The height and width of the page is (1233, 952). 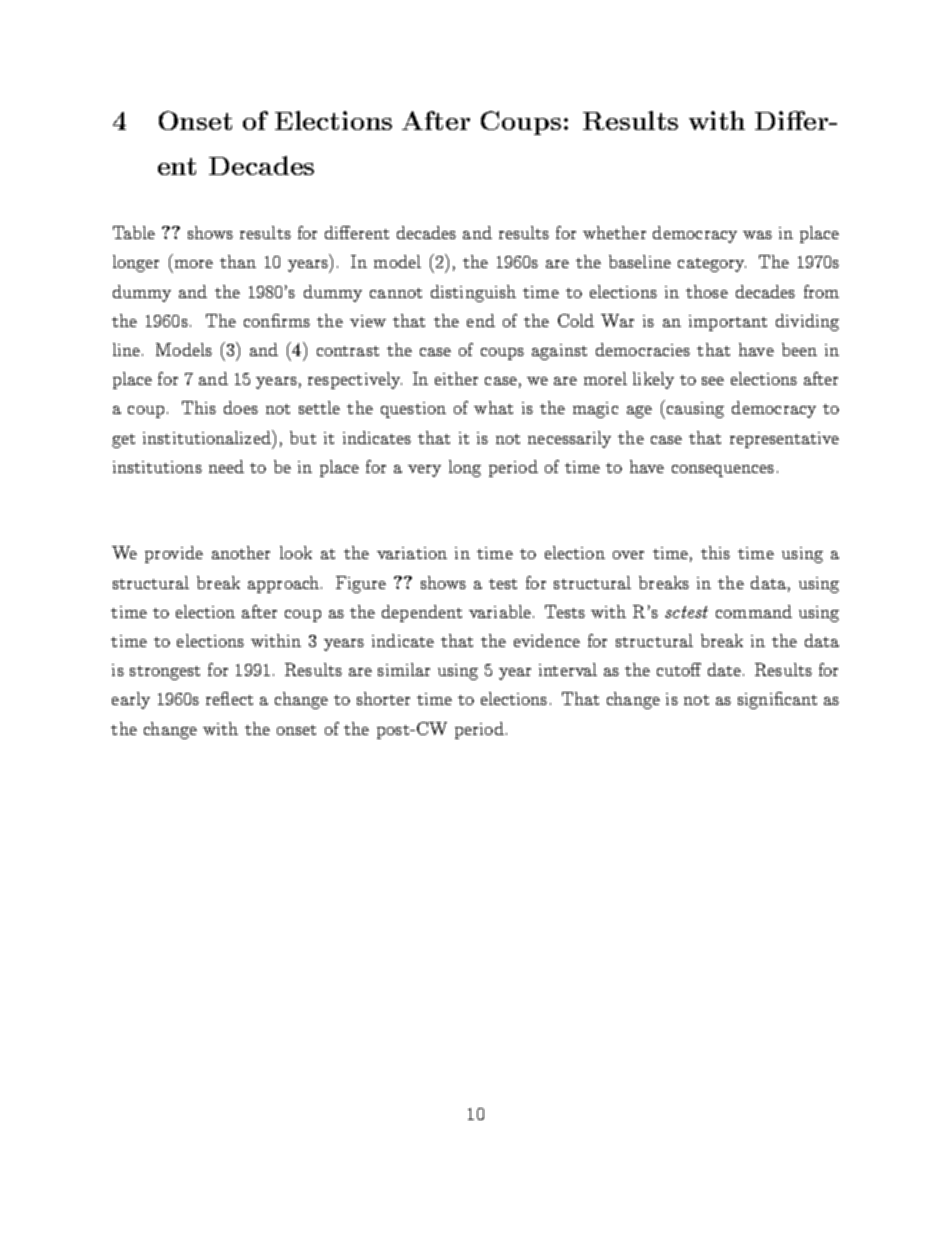 I want to click on need, so click(x=226, y=466).
